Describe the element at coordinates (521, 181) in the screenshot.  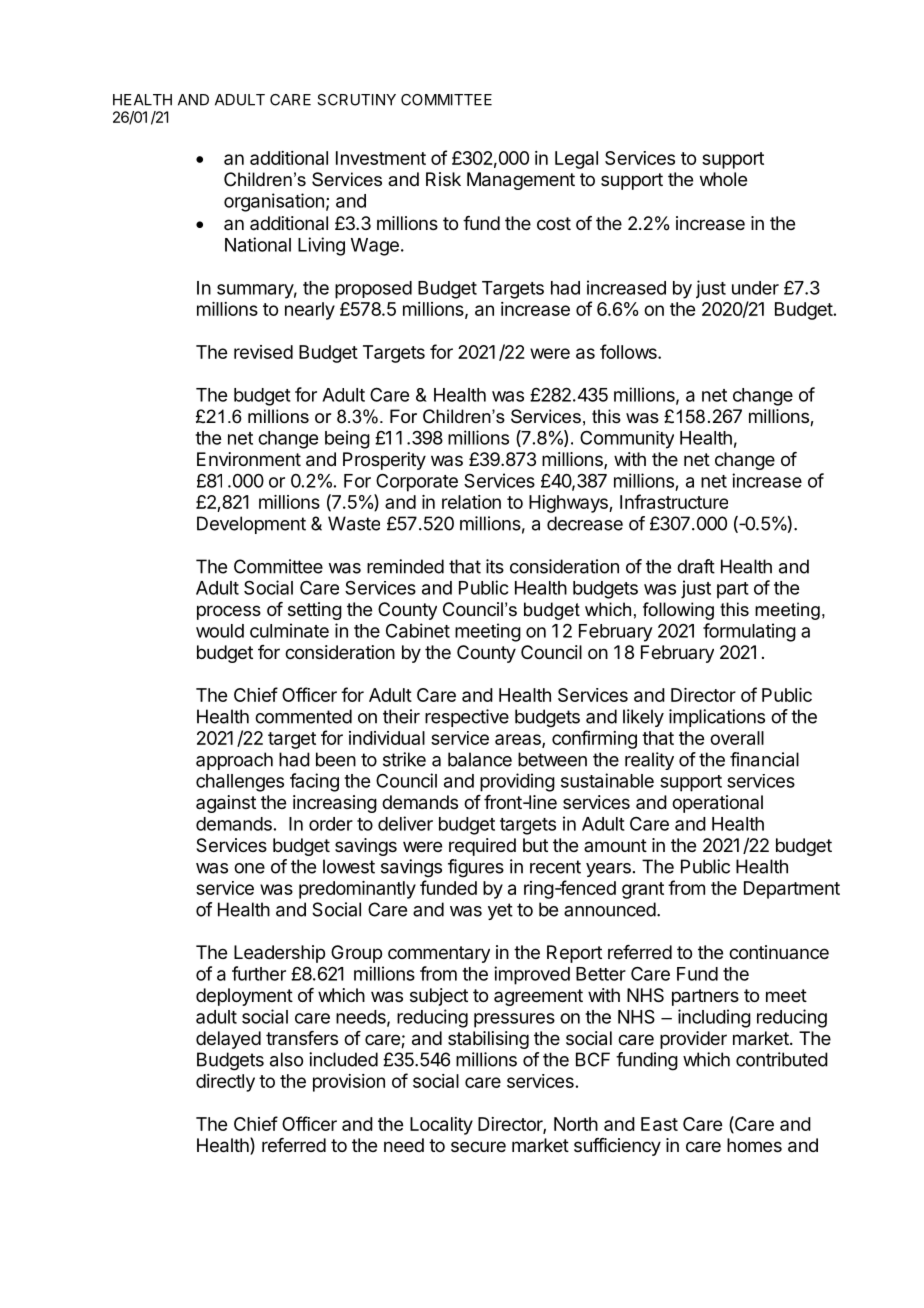
I see `Management` at that location.
